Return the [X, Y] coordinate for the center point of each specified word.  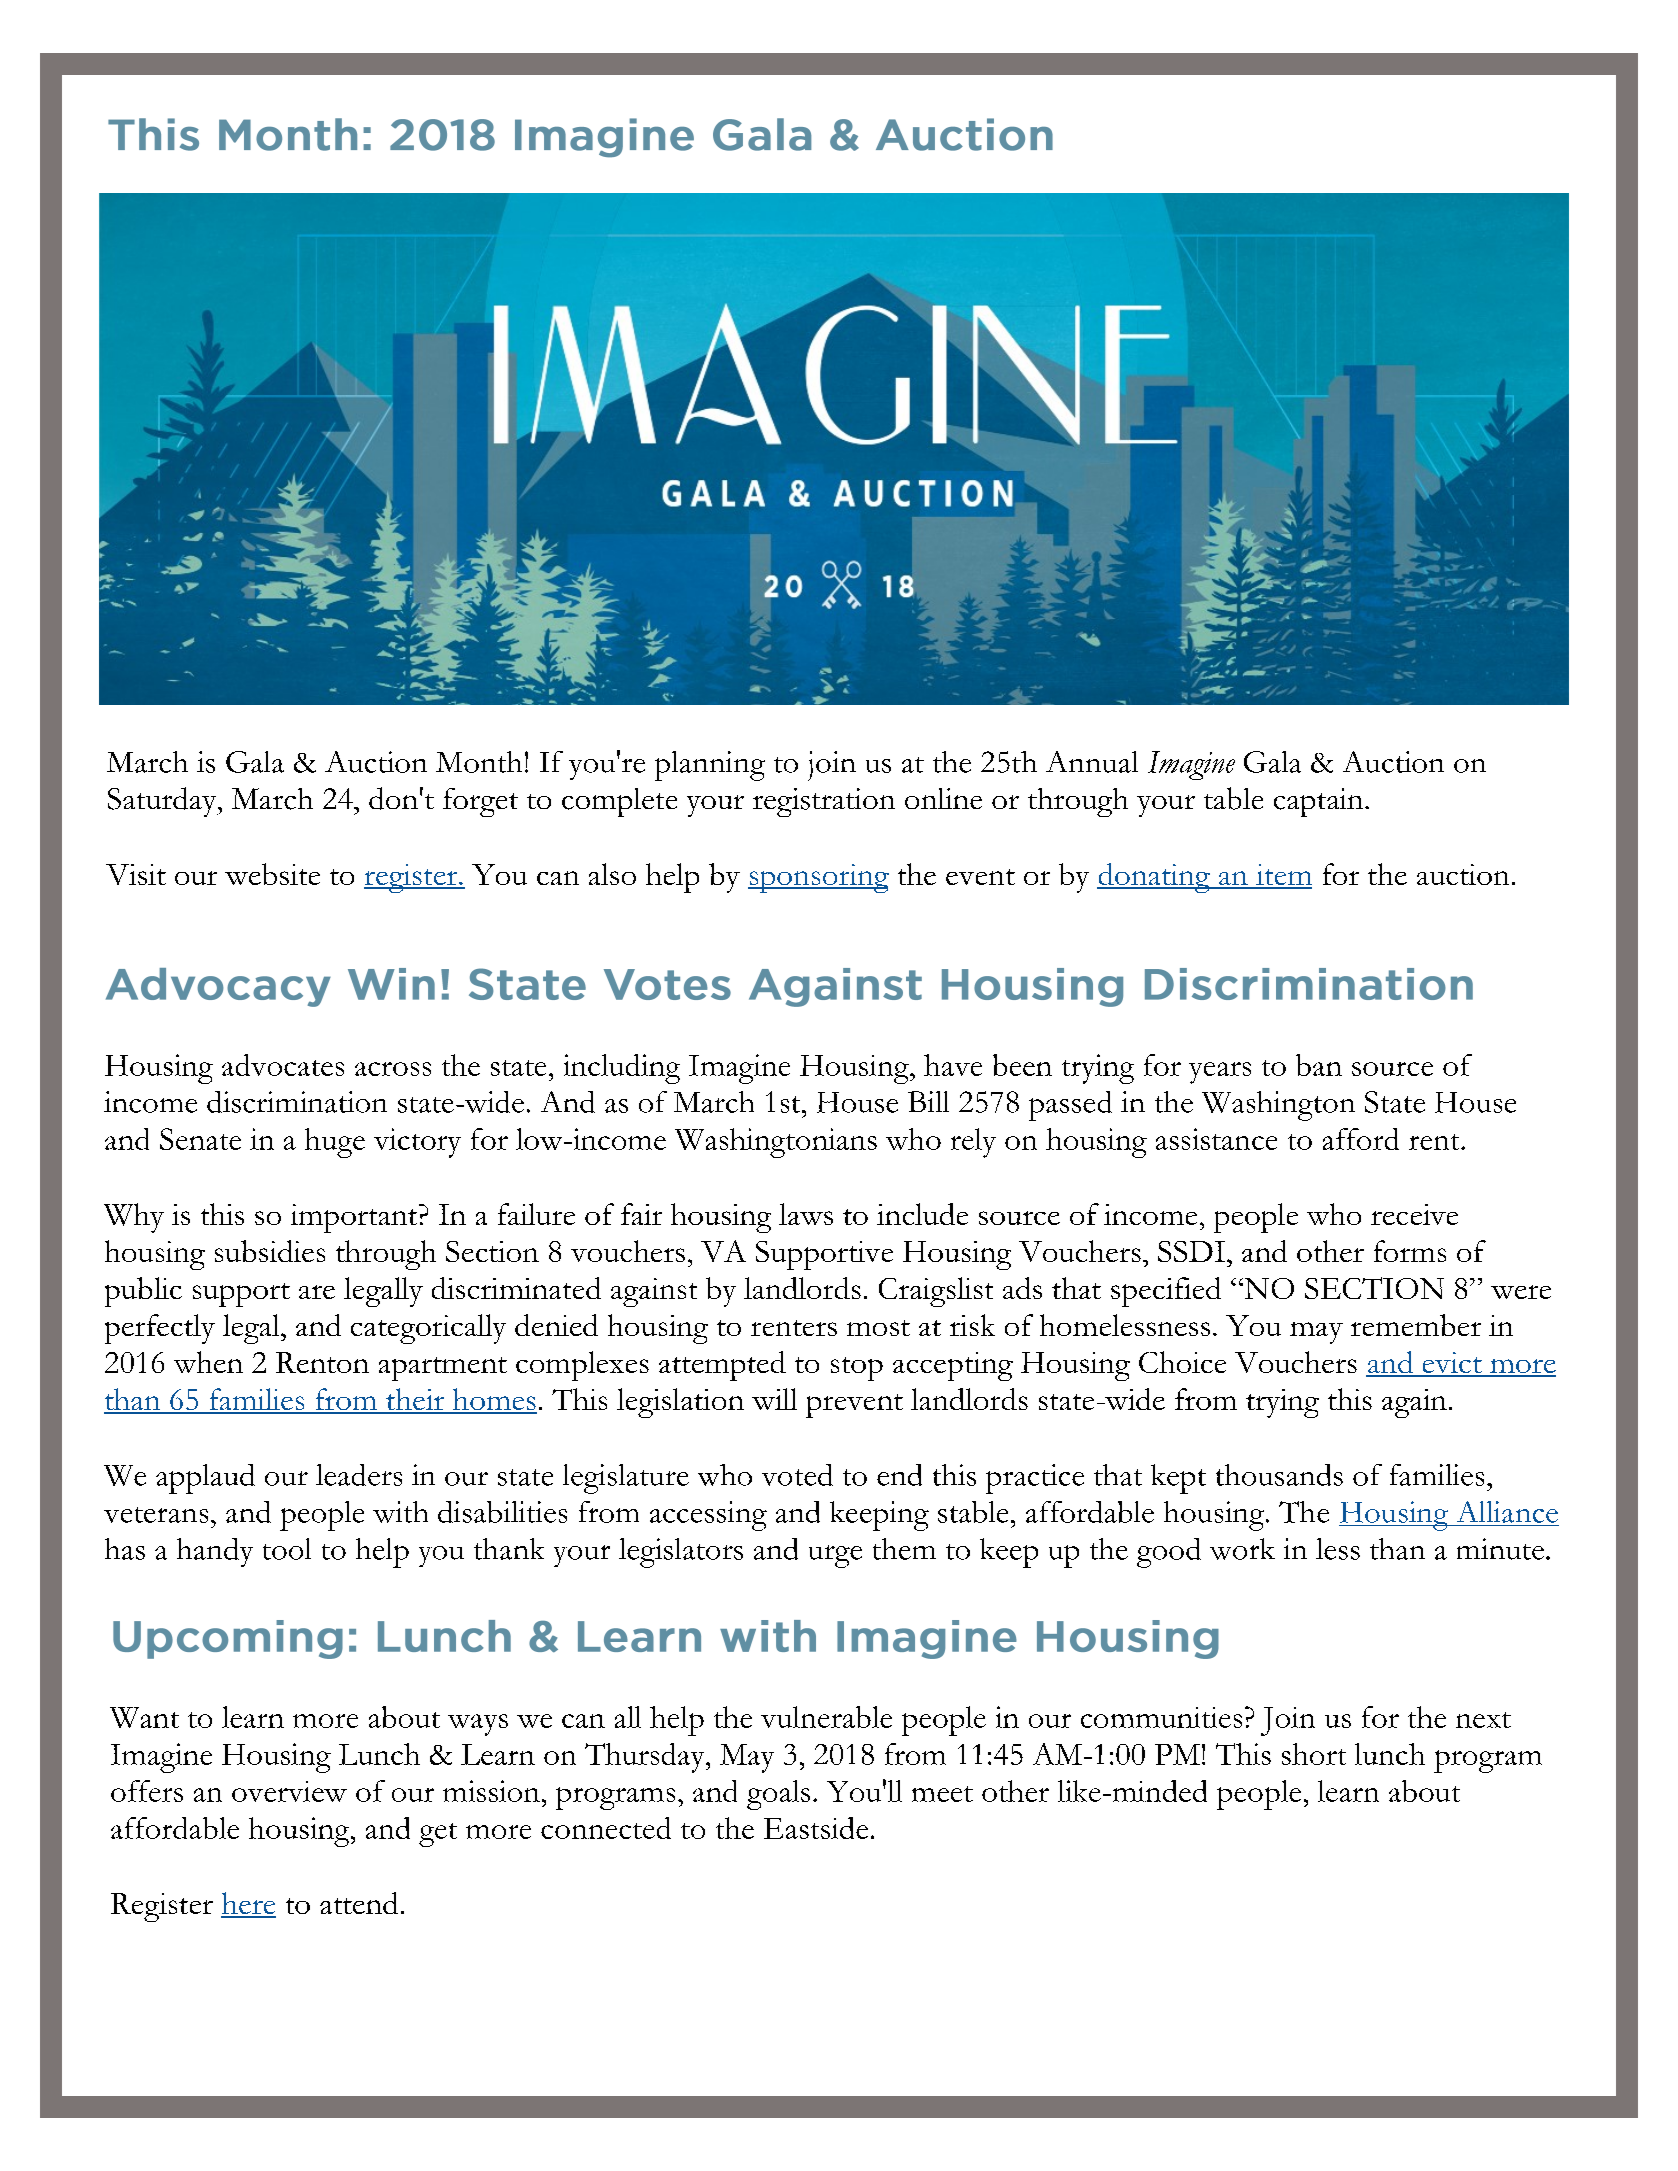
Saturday [163, 802]
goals [778, 1795]
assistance [1216, 1139]
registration [824, 802]
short [1314, 1754]
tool [287, 1549]
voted [797, 1475]
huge [335, 1143]
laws [806, 1214]
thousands [1279, 1475]
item [1283, 876]
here [248, 1904]
